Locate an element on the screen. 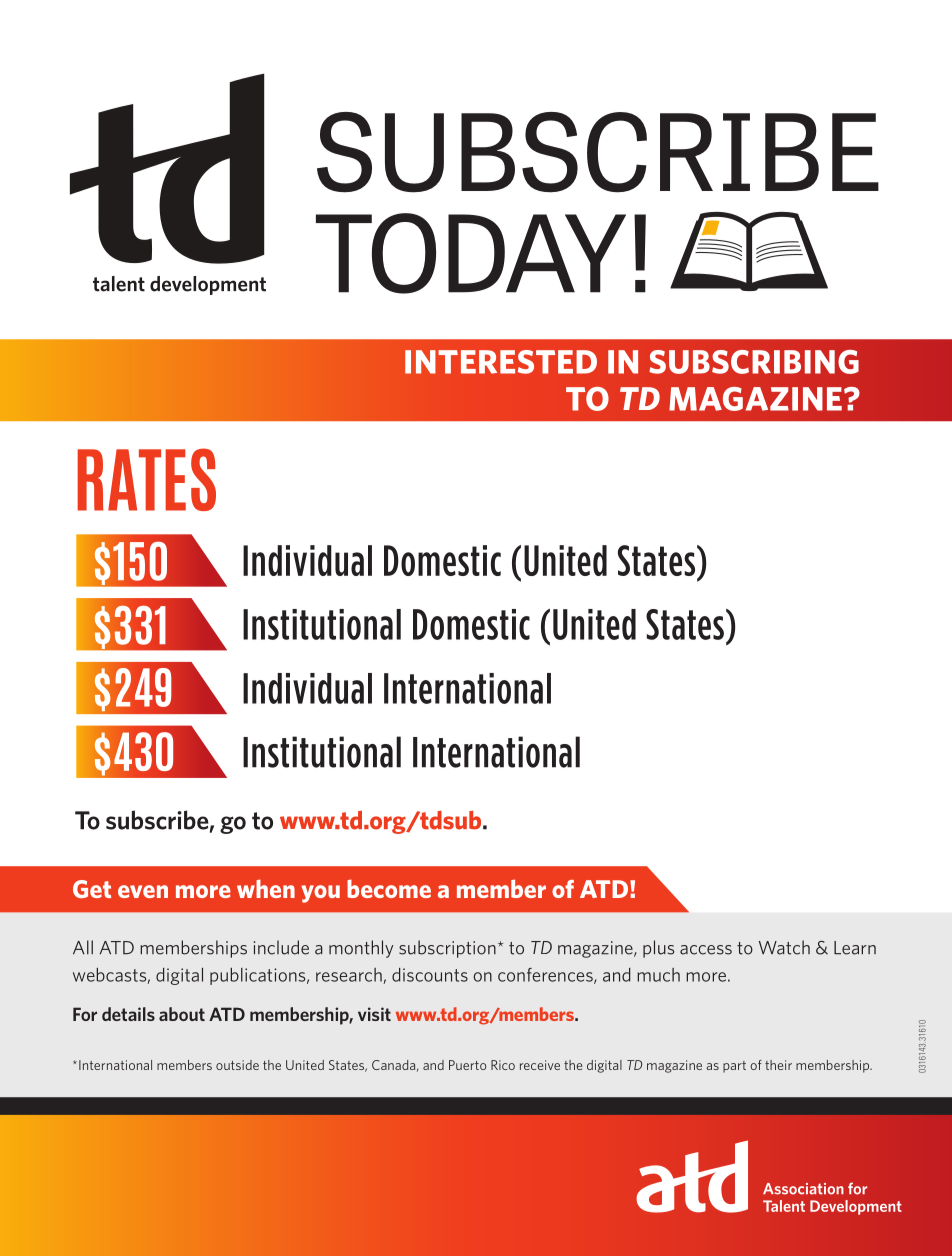  SUBSCRIBING is located at coordinates (754, 362).
